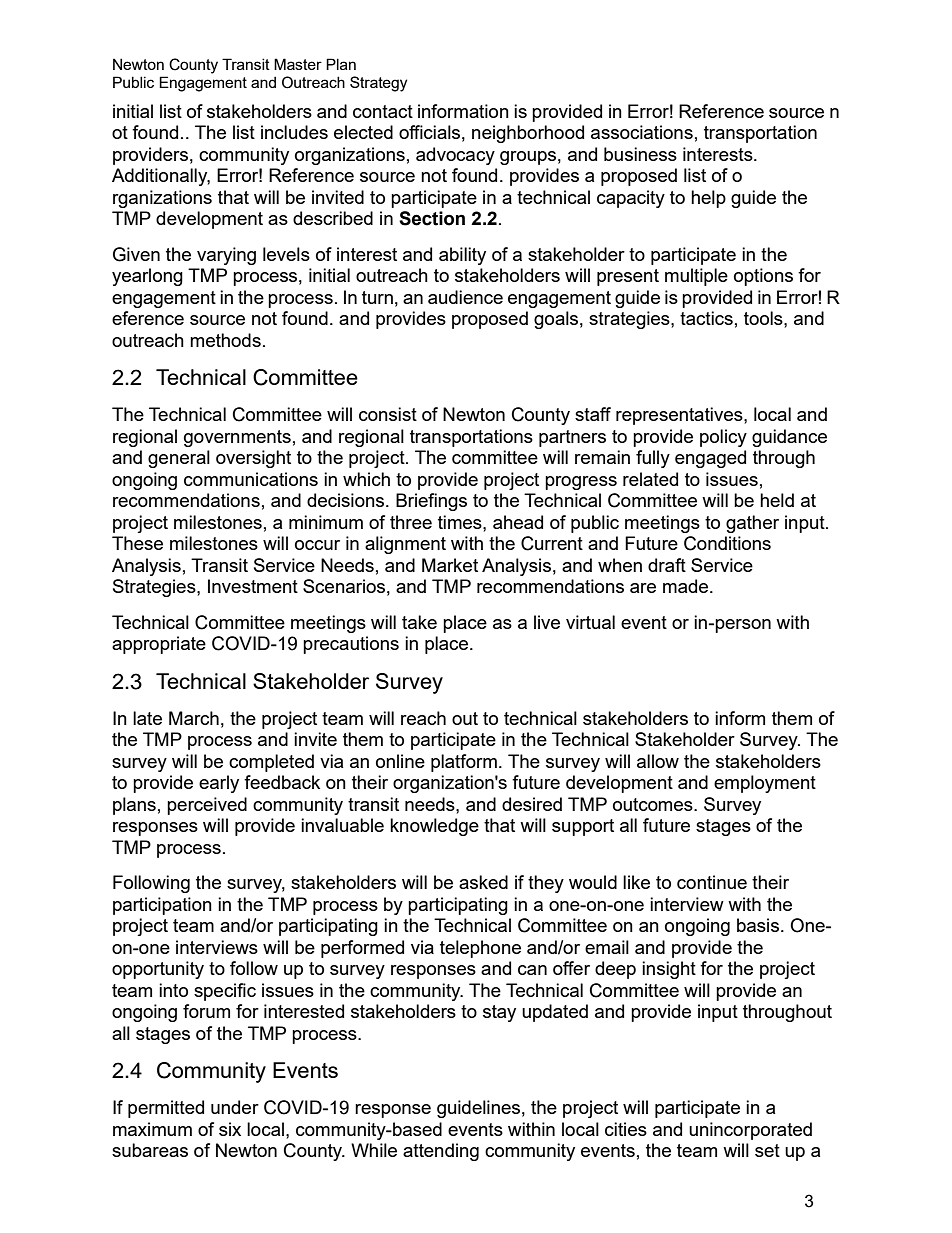 The height and width of the document is (1233, 952). What do you see at coordinates (750, 1131) in the document?
I see `unincorporated` at bounding box center [750, 1131].
